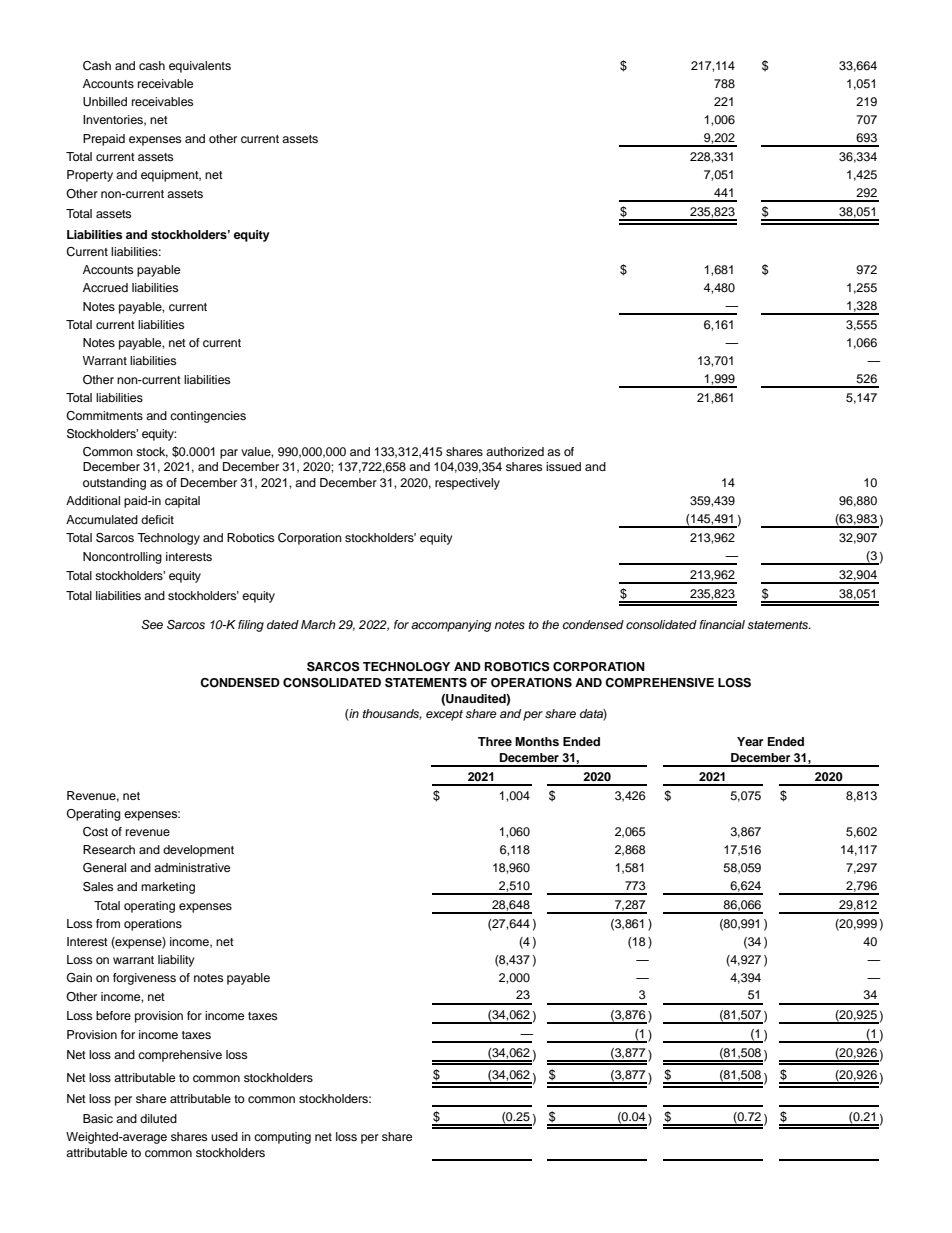 The height and width of the image is (1233, 952). Describe the element at coordinates (152, 625) in the image. I see `See` at that location.
